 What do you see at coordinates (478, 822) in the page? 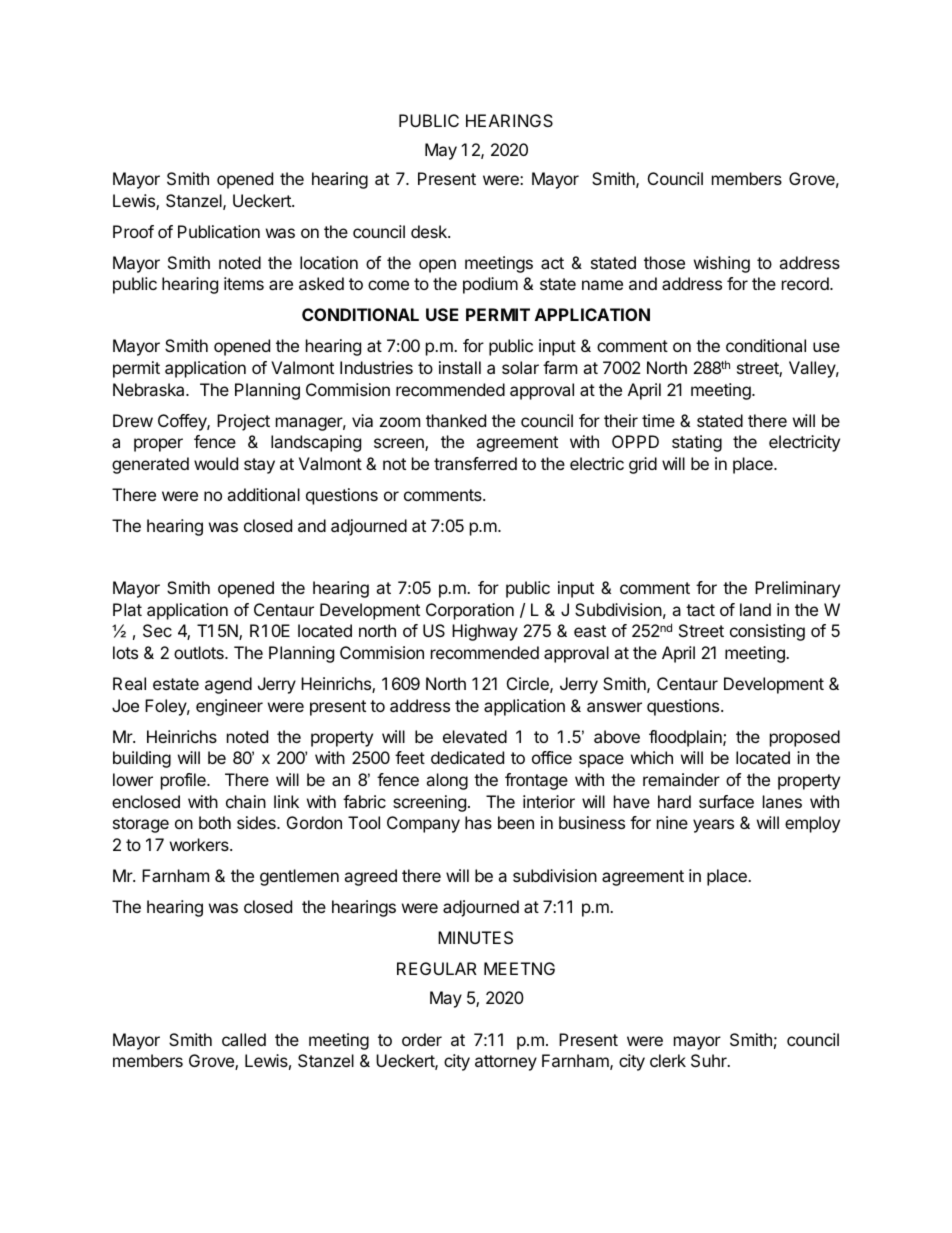
I see `has` at bounding box center [478, 822].
